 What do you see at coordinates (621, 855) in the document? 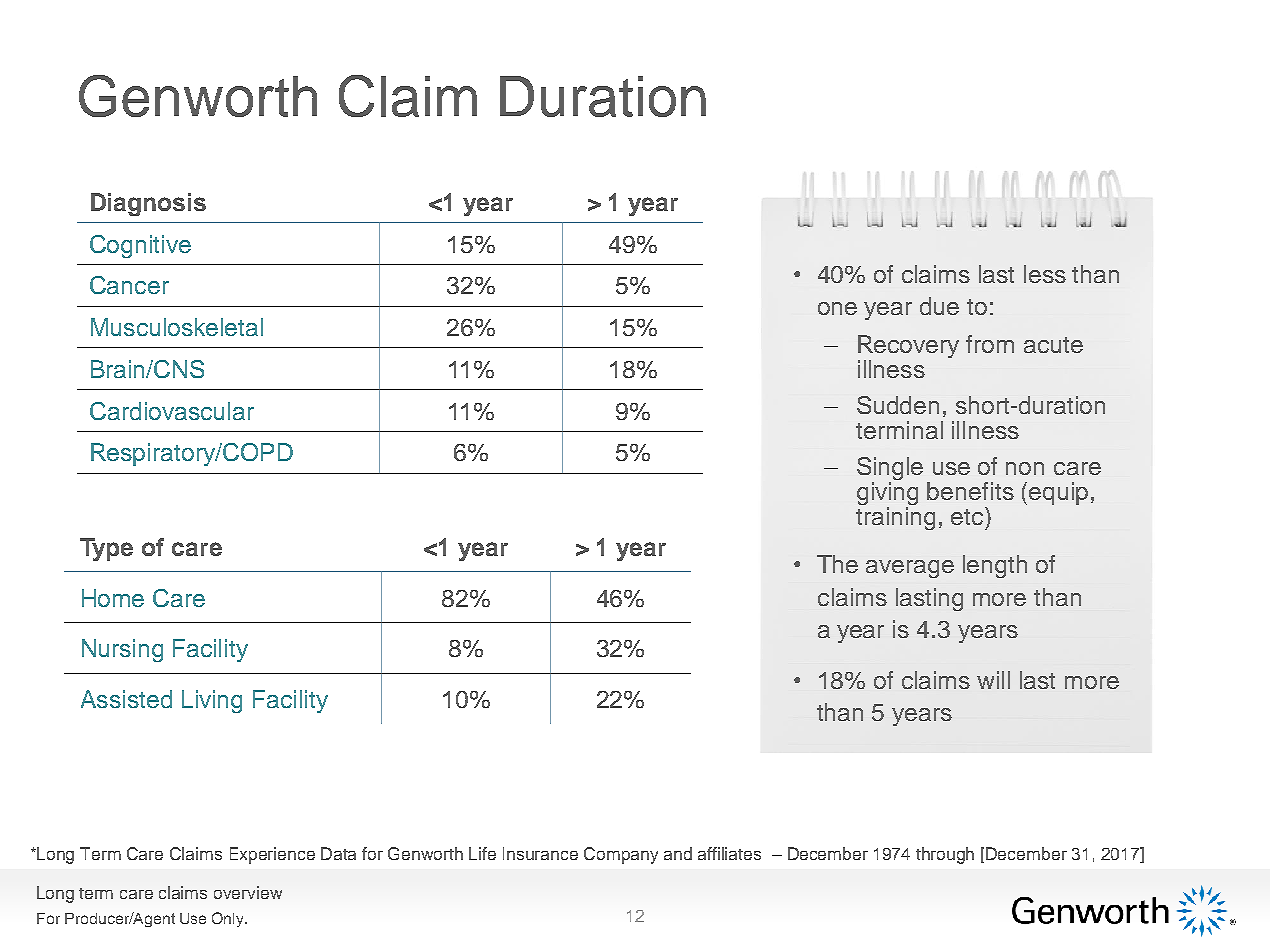
I see `Company` at bounding box center [621, 855].
